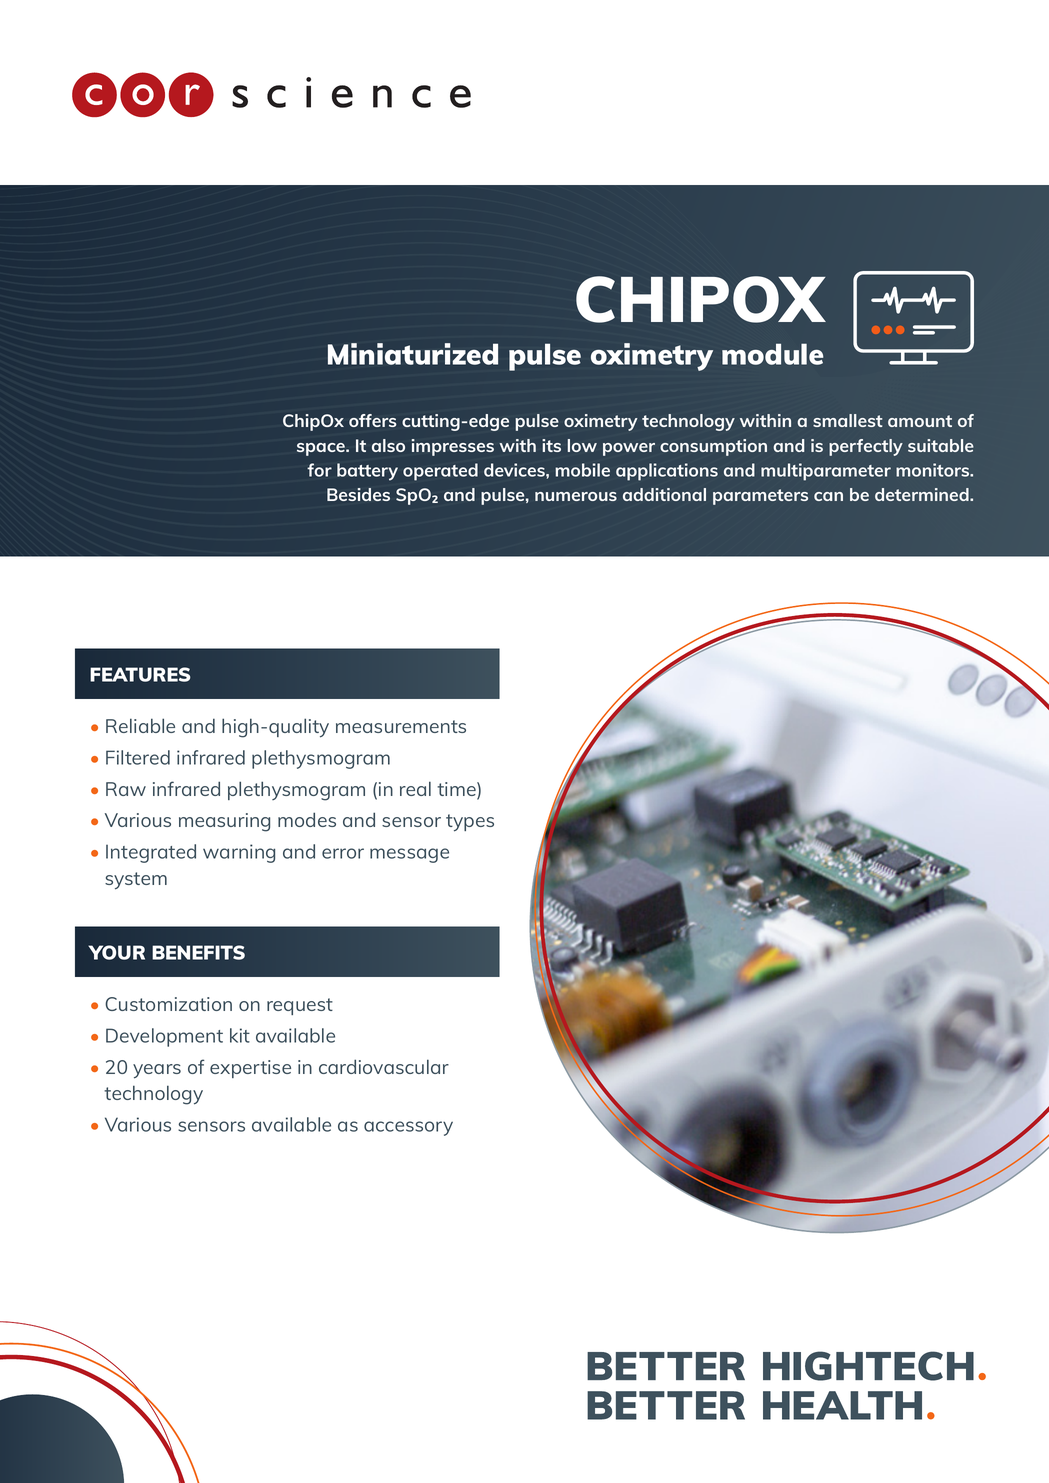  I want to click on module, so click(772, 354).
